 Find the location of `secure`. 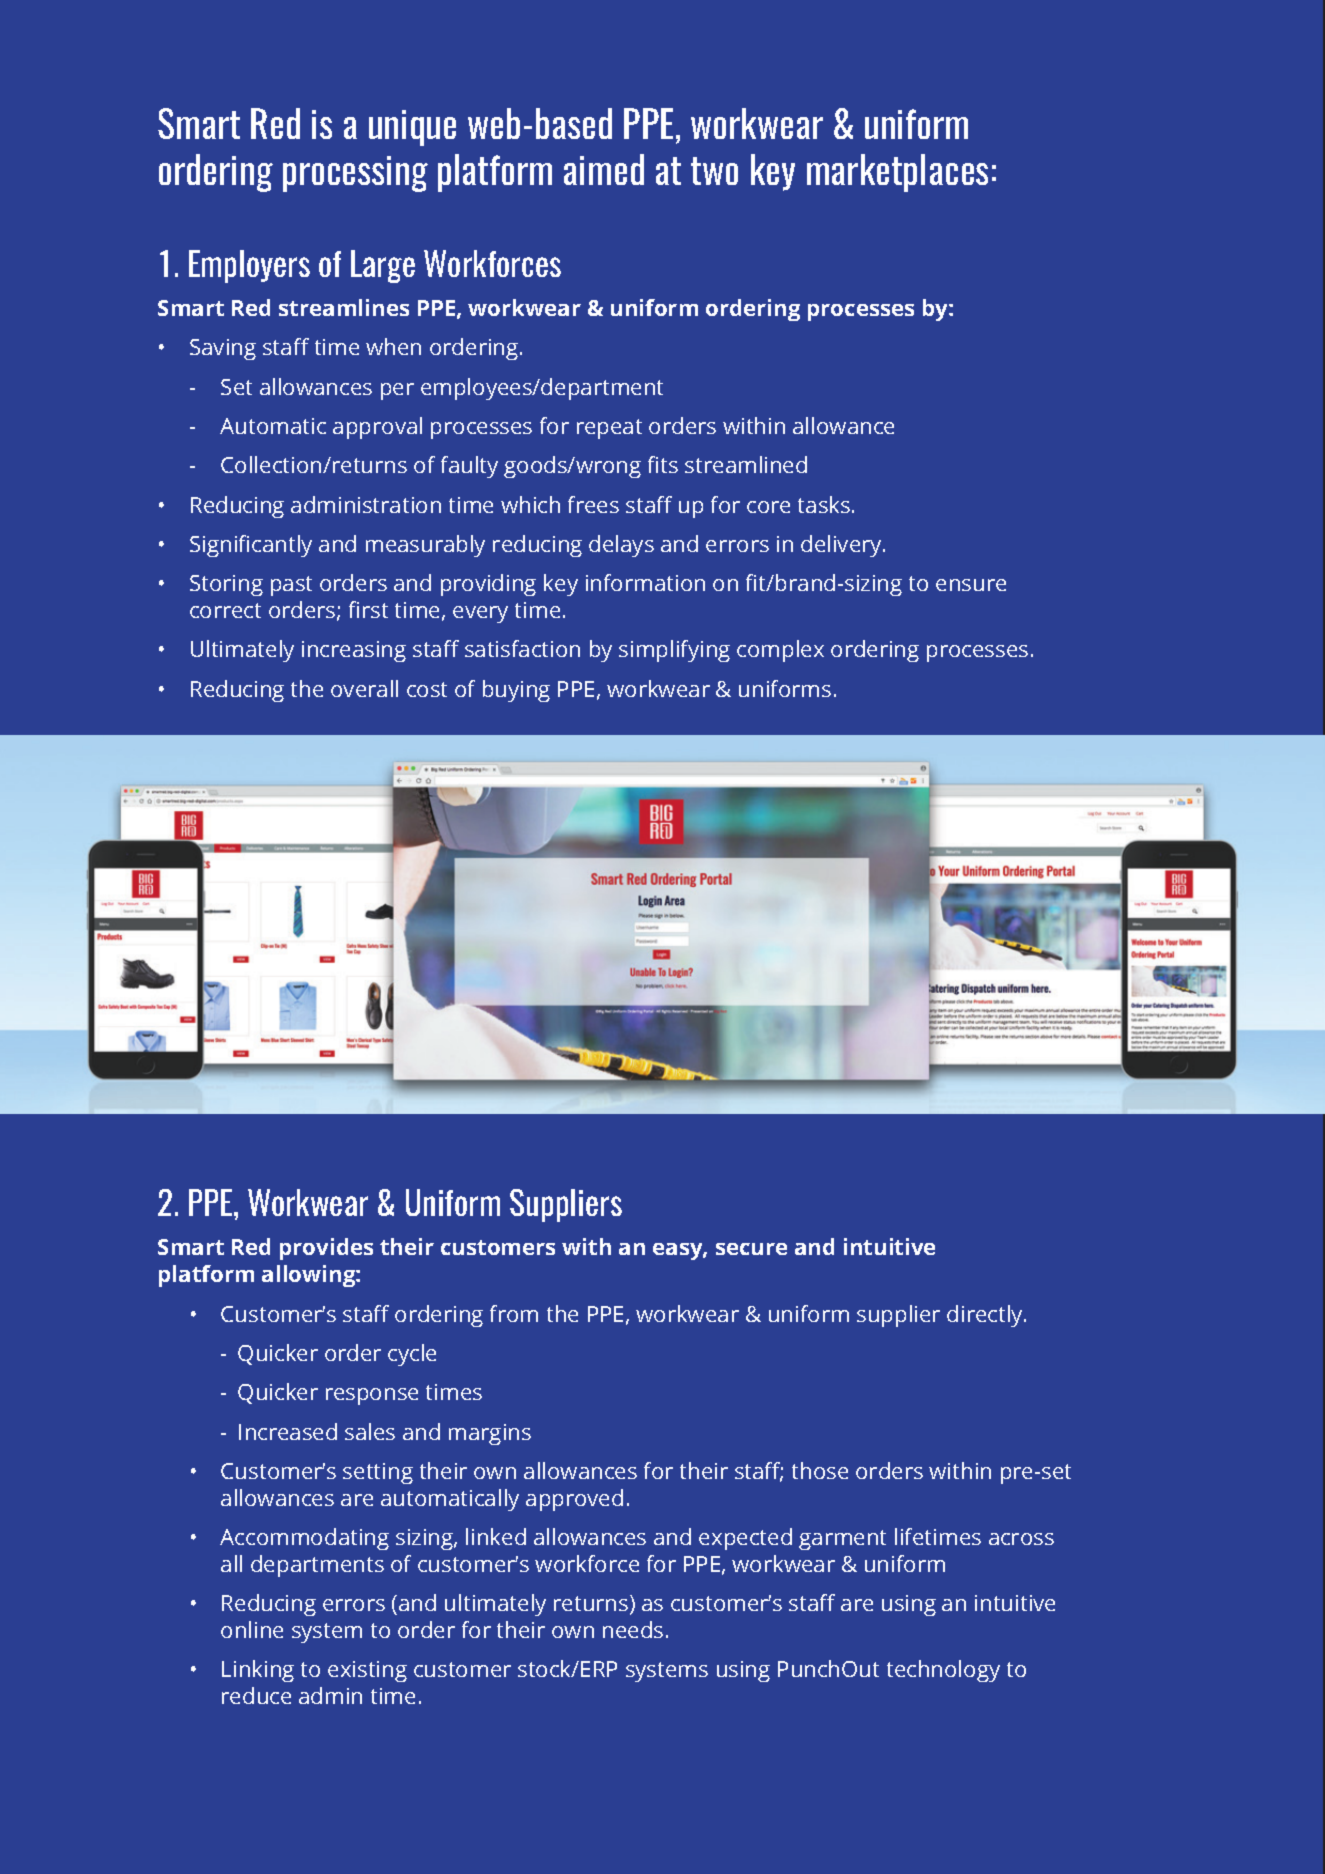

secure is located at coordinates (751, 1249).
